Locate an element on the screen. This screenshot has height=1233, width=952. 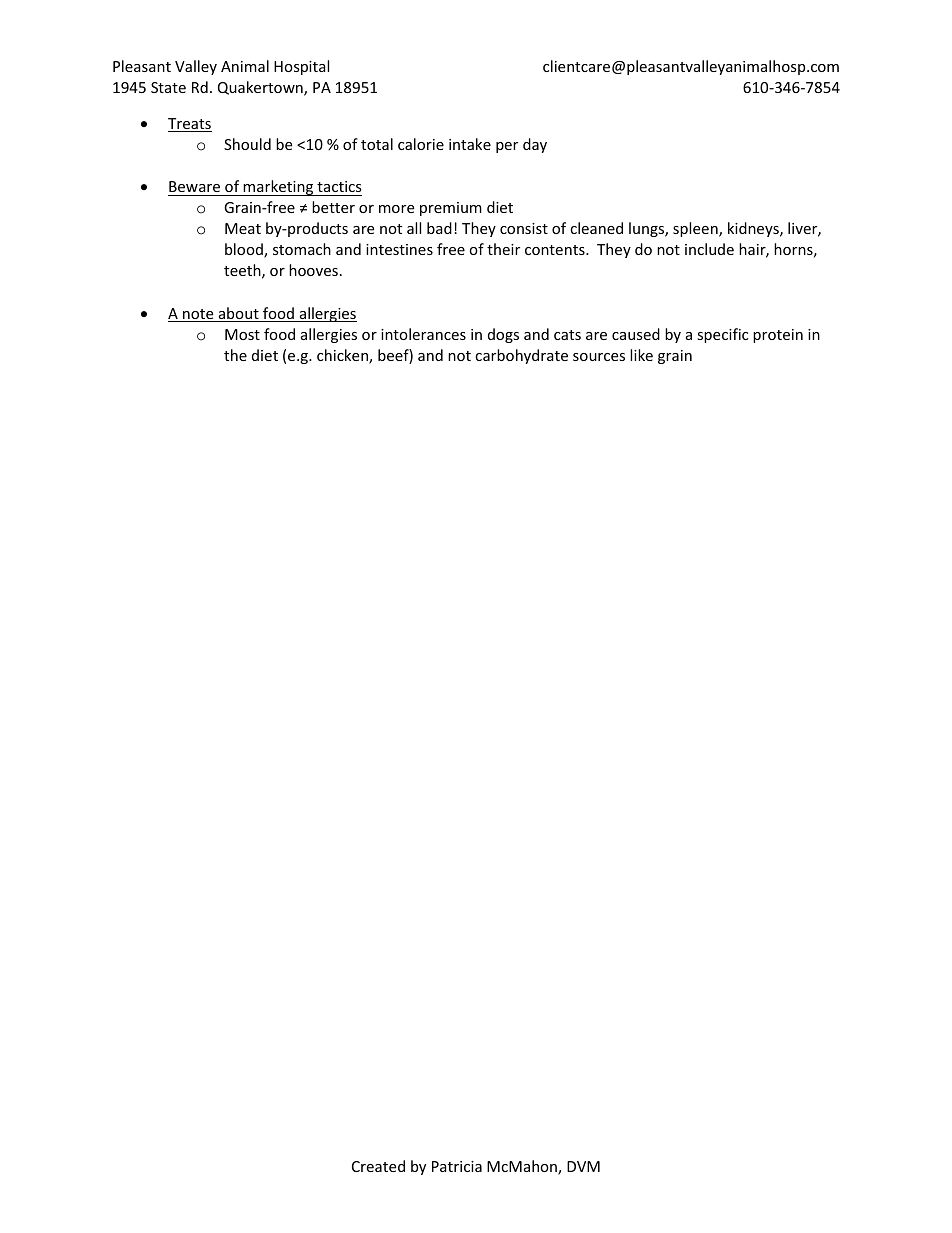
Most is located at coordinates (242, 334).
